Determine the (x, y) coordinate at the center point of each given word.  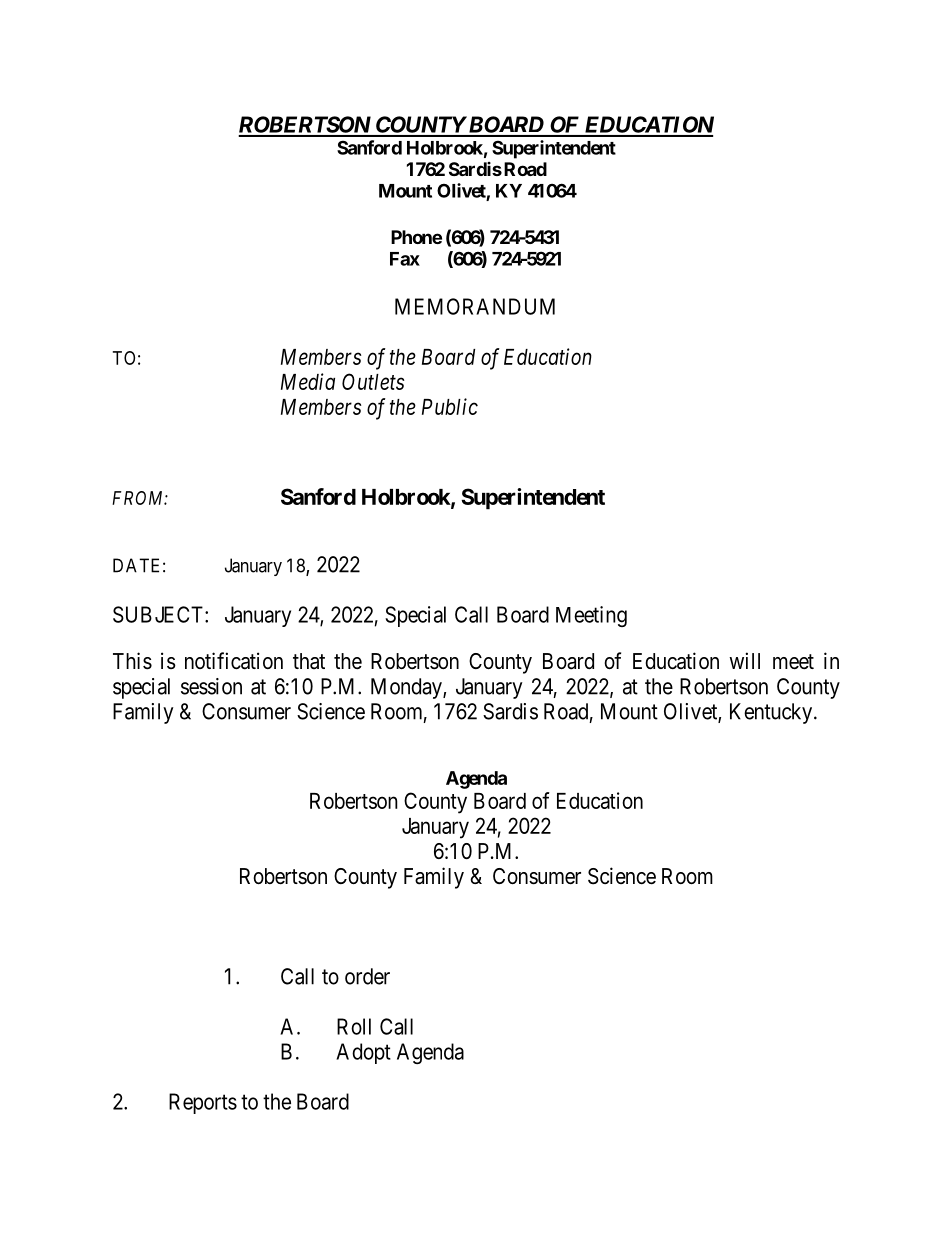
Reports (203, 1103)
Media (308, 381)
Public (450, 406)
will (744, 660)
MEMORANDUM (475, 306)
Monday (407, 688)
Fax (405, 259)
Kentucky (772, 713)
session (211, 686)
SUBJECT (159, 614)
